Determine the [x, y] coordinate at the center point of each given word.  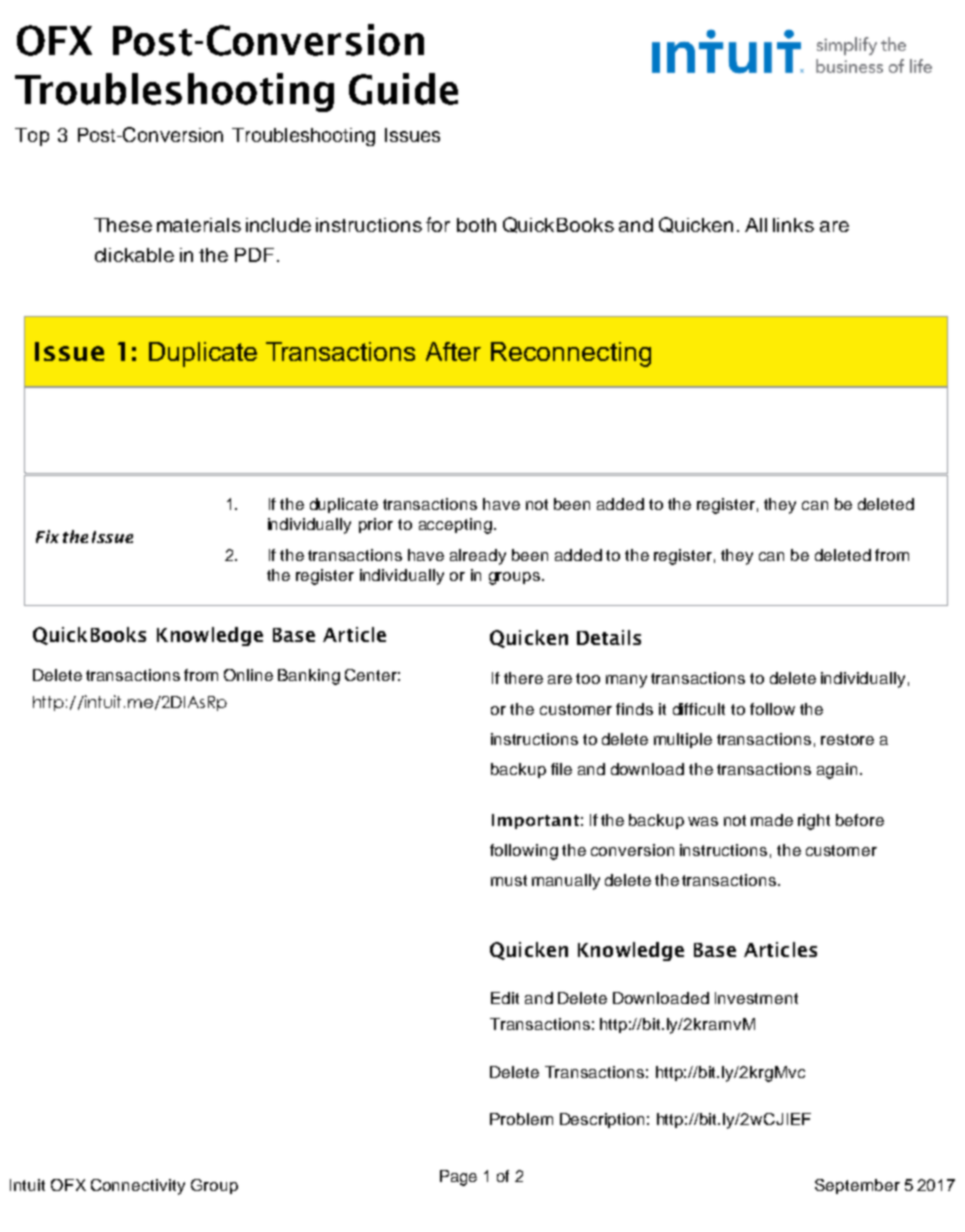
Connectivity [138, 1187]
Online [248, 675]
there [523, 678]
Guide [403, 89]
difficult [699, 709]
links [793, 225]
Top [32, 137]
